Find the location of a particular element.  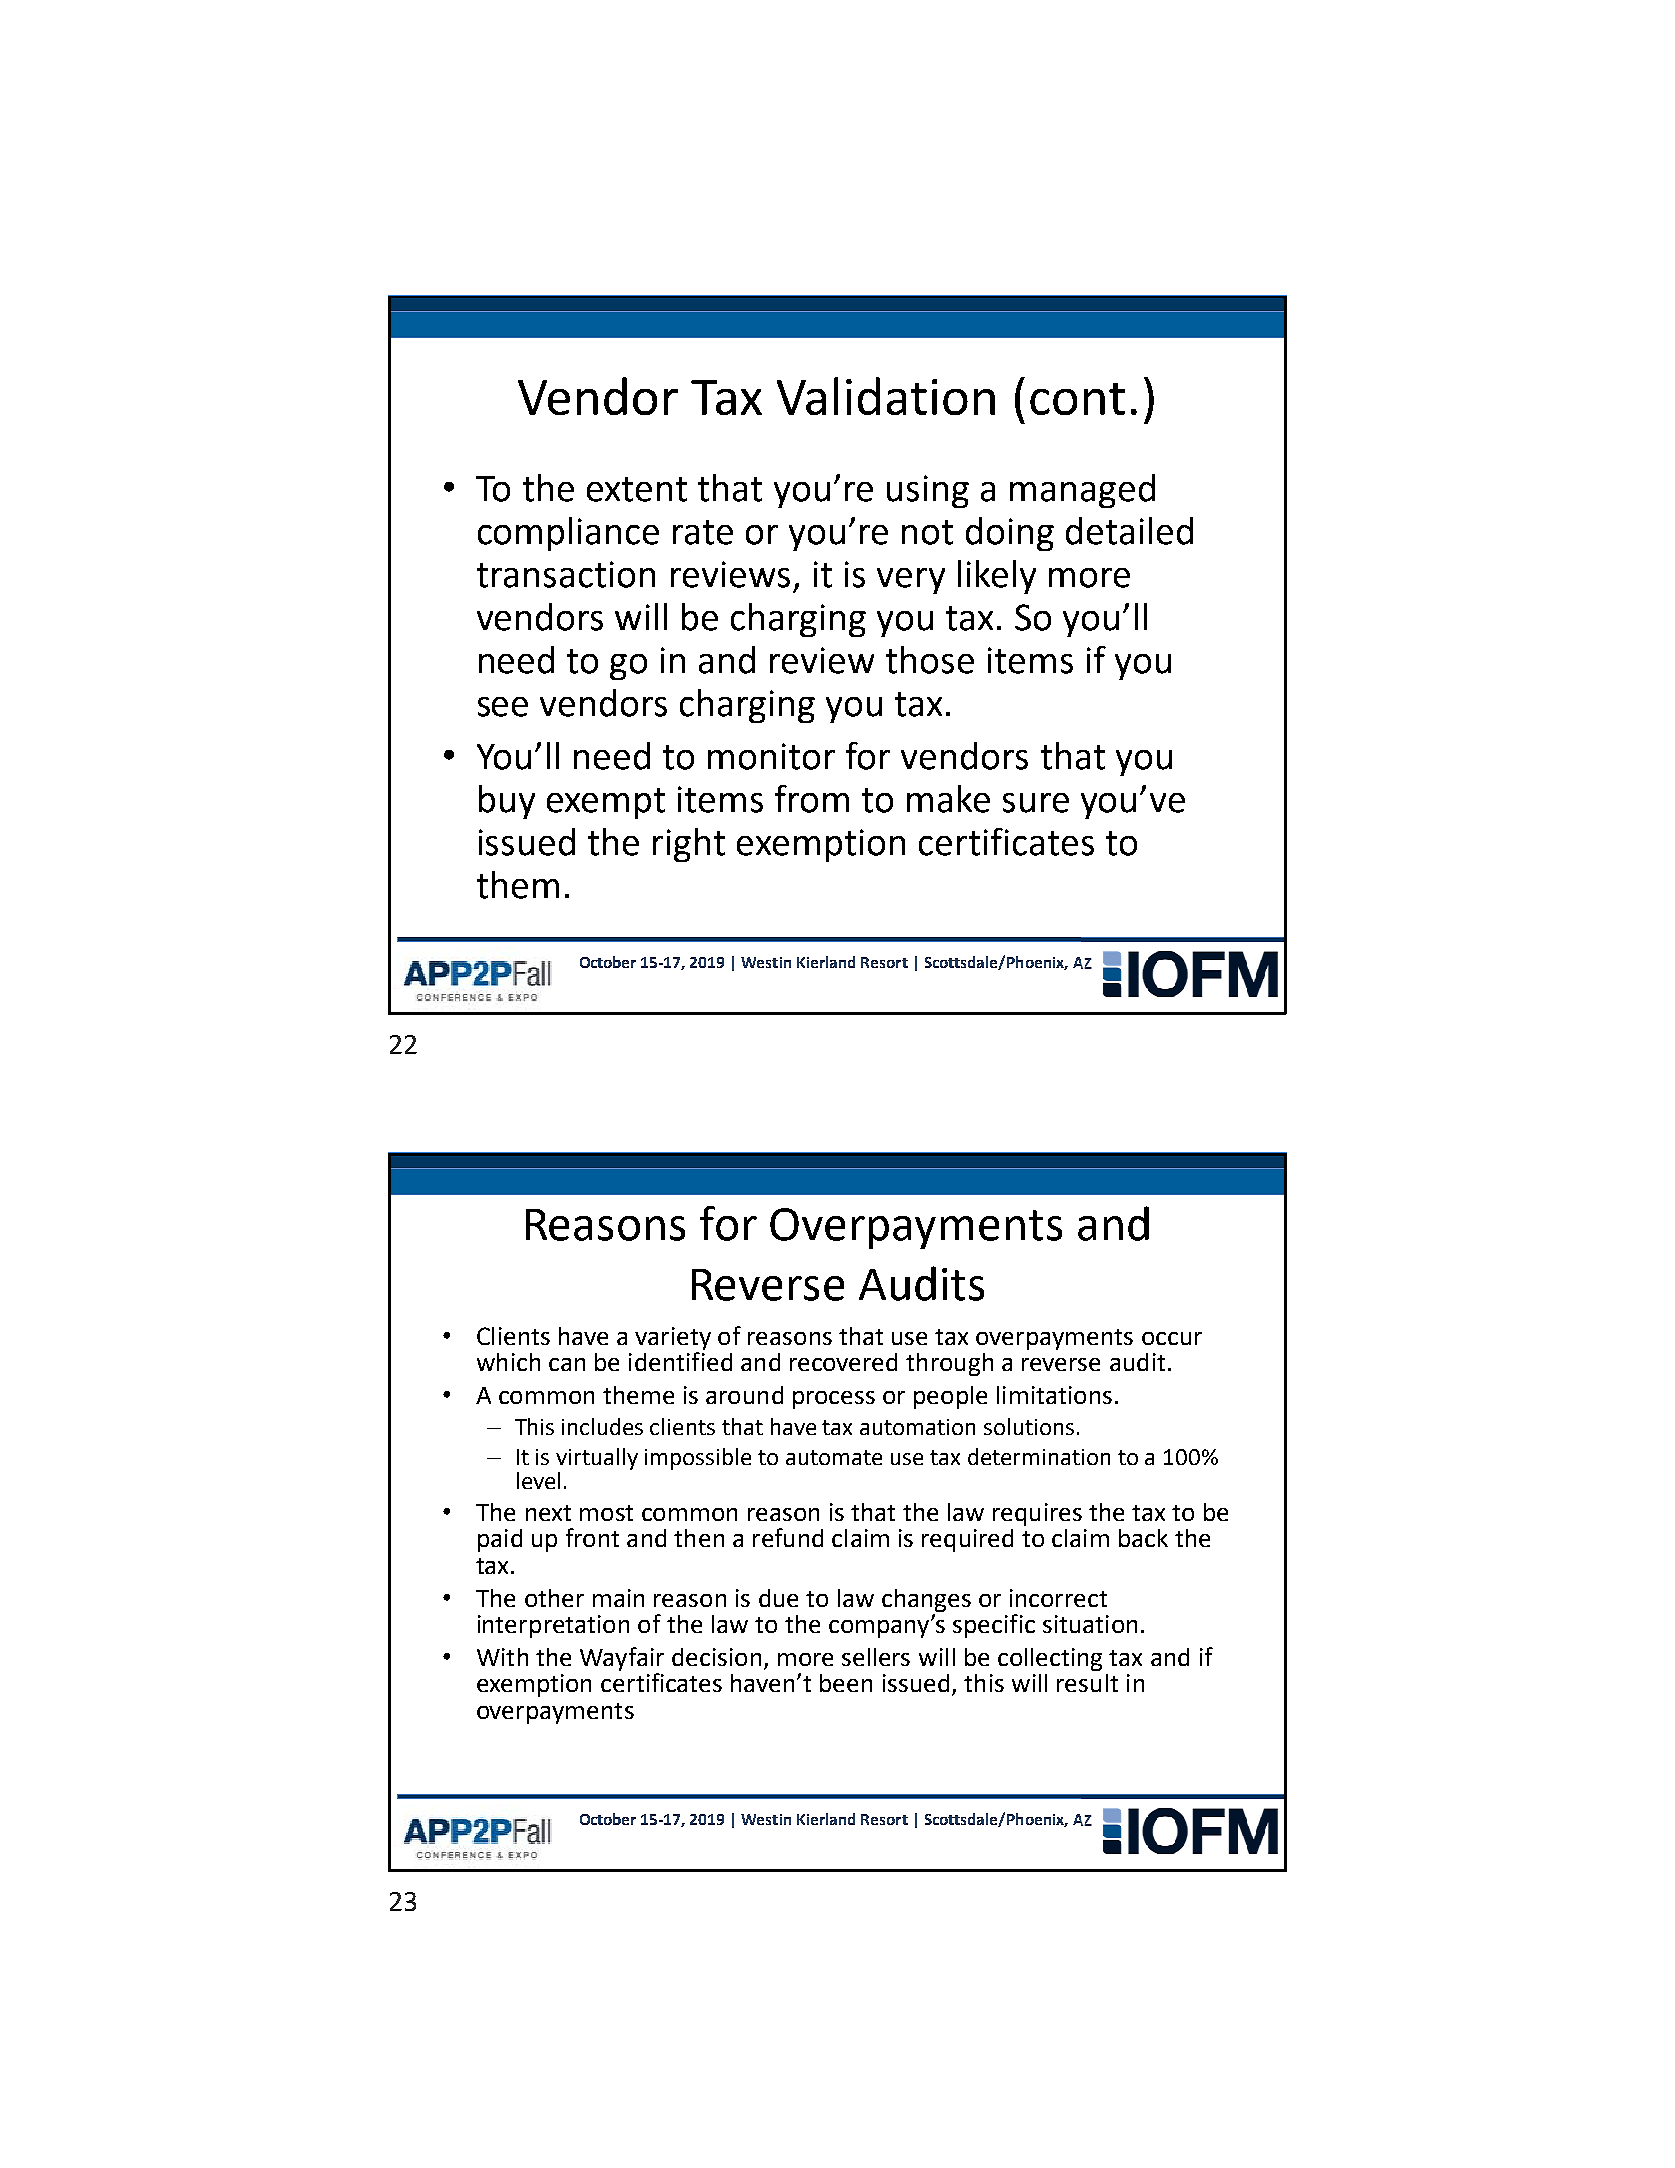

Validation is located at coordinates (886, 396).
